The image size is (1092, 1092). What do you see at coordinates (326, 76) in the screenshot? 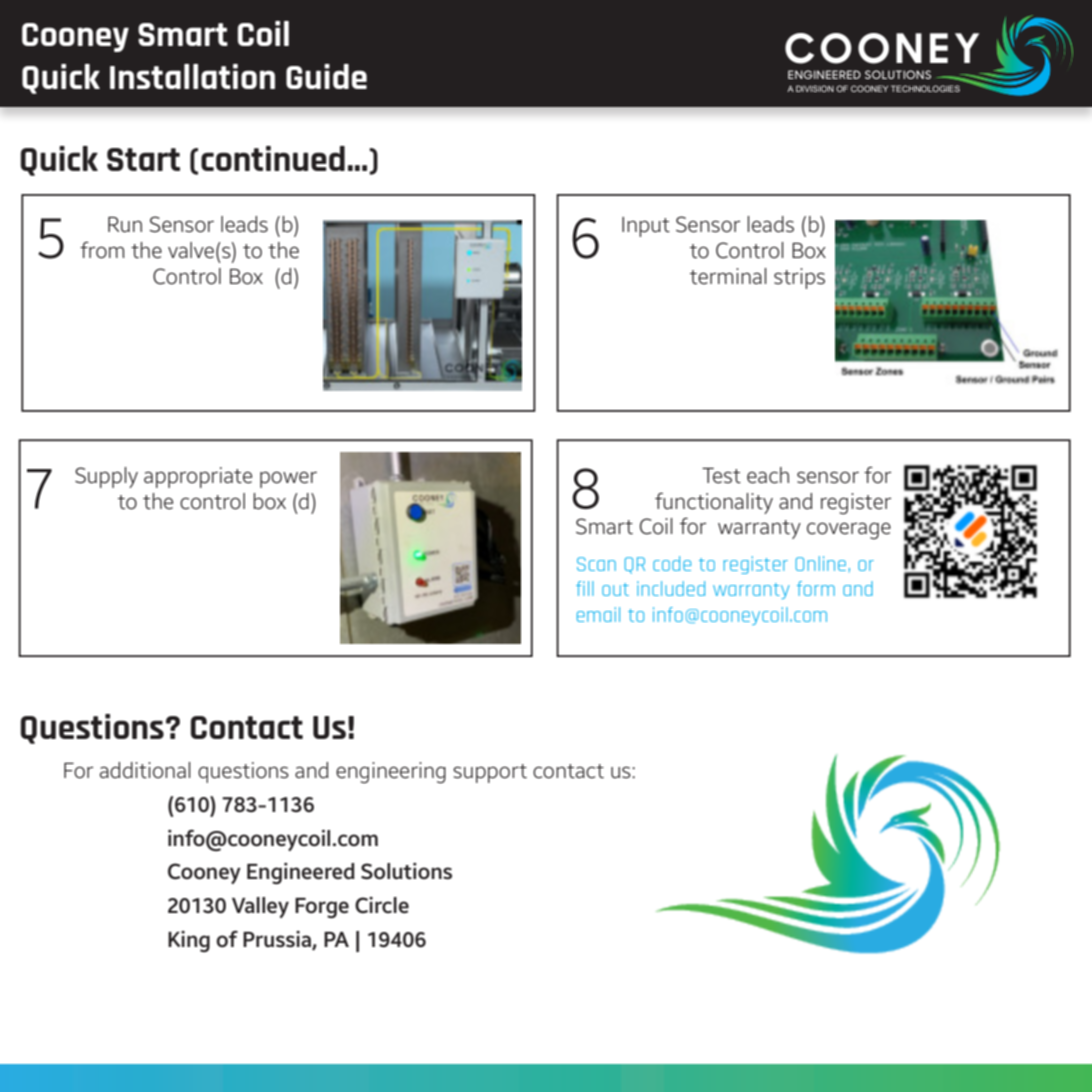
I see `Guide` at bounding box center [326, 76].
